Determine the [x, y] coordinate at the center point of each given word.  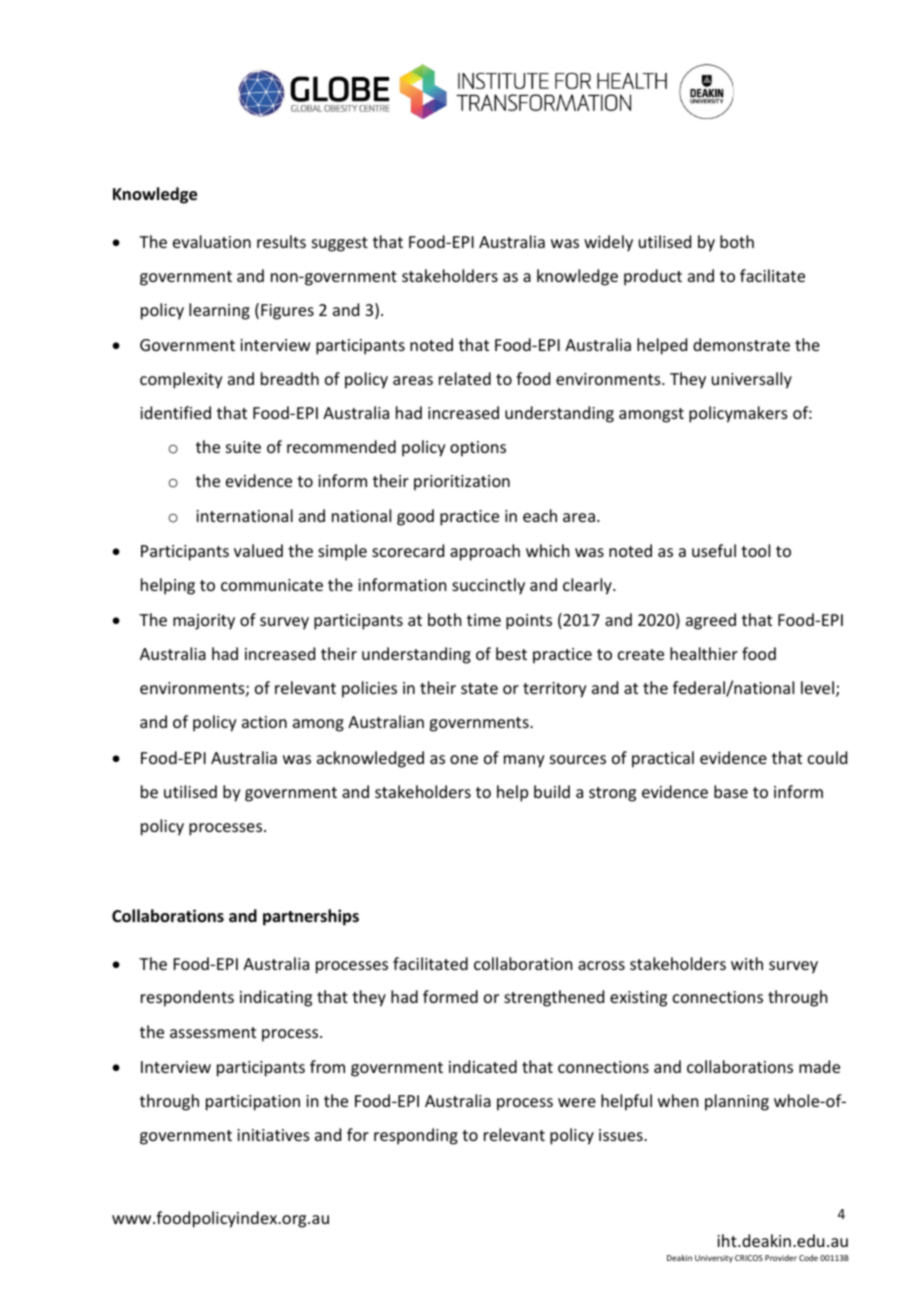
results [281, 241]
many [524, 761]
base [731, 791]
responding [416, 1136]
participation [253, 1103]
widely [608, 243]
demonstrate [741, 344]
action [264, 722]
